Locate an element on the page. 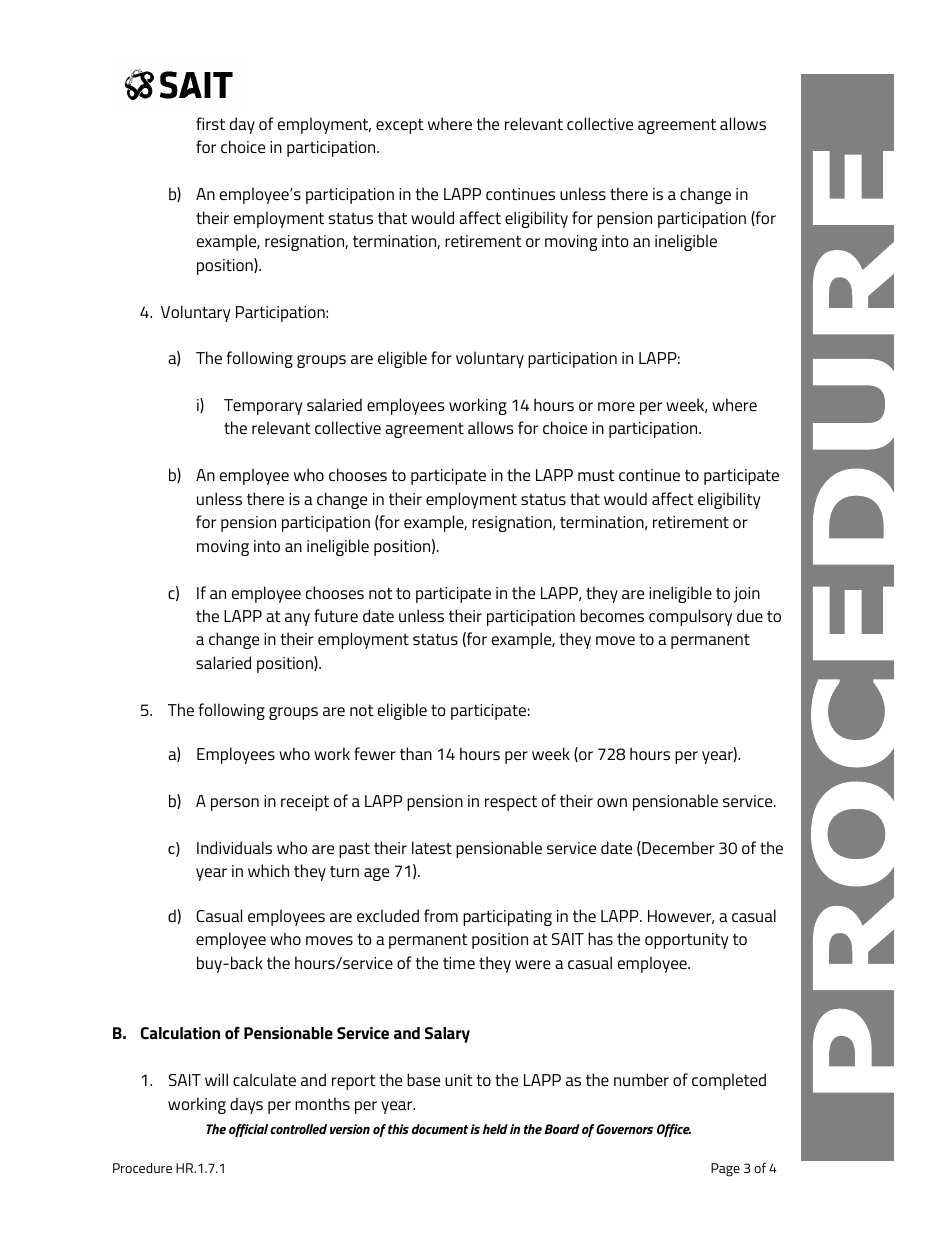  compulsory is located at coordinates (690, 617).
